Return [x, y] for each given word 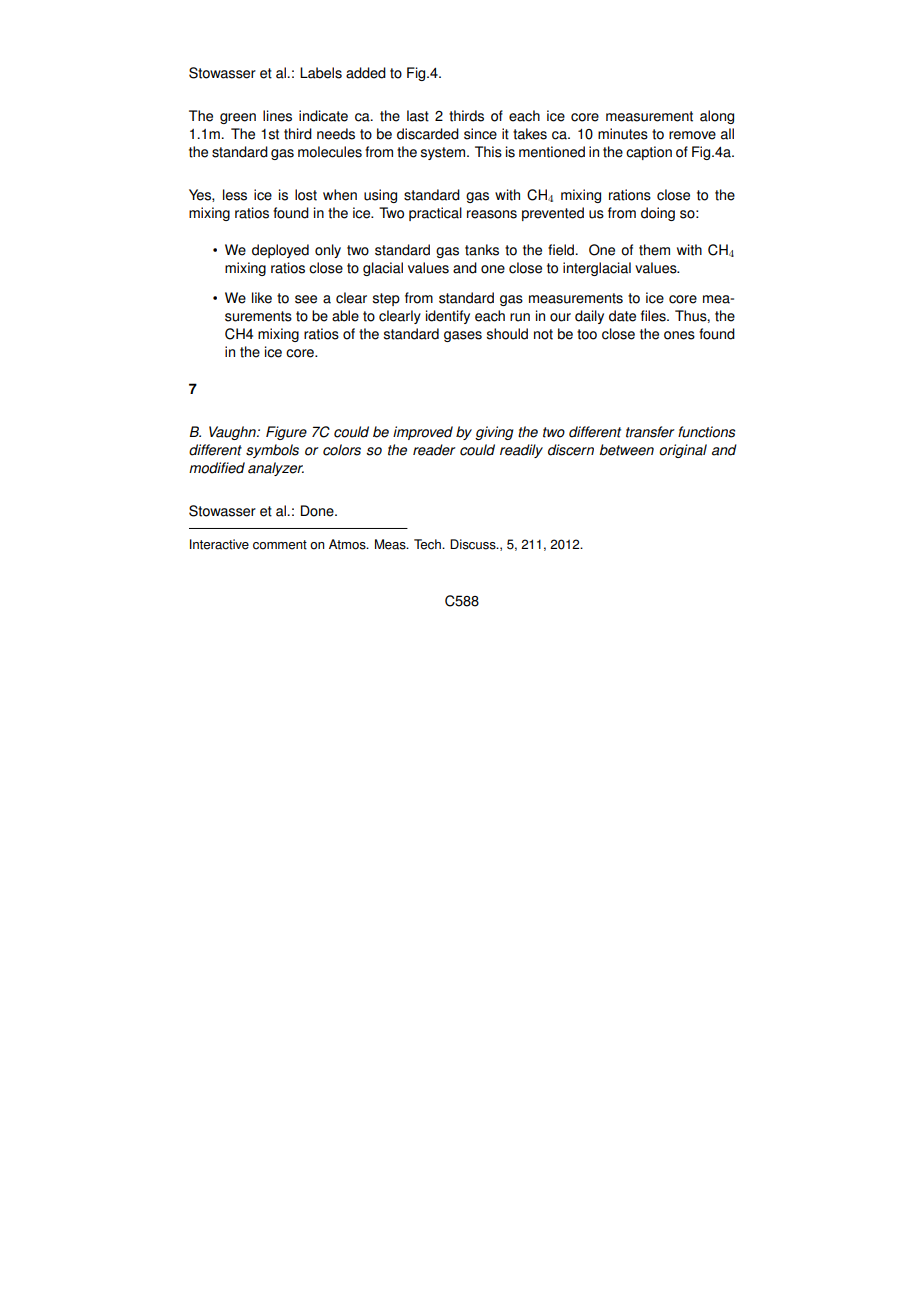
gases [463, 336]
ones [679, 335]
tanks [482, 250]
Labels [321, 73]
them [654, 250]
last [418, 116]
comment [280, 545]
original [683, 451]
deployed [280, 251]
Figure [286, 433]
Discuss [474, 544]
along [717, 117]
